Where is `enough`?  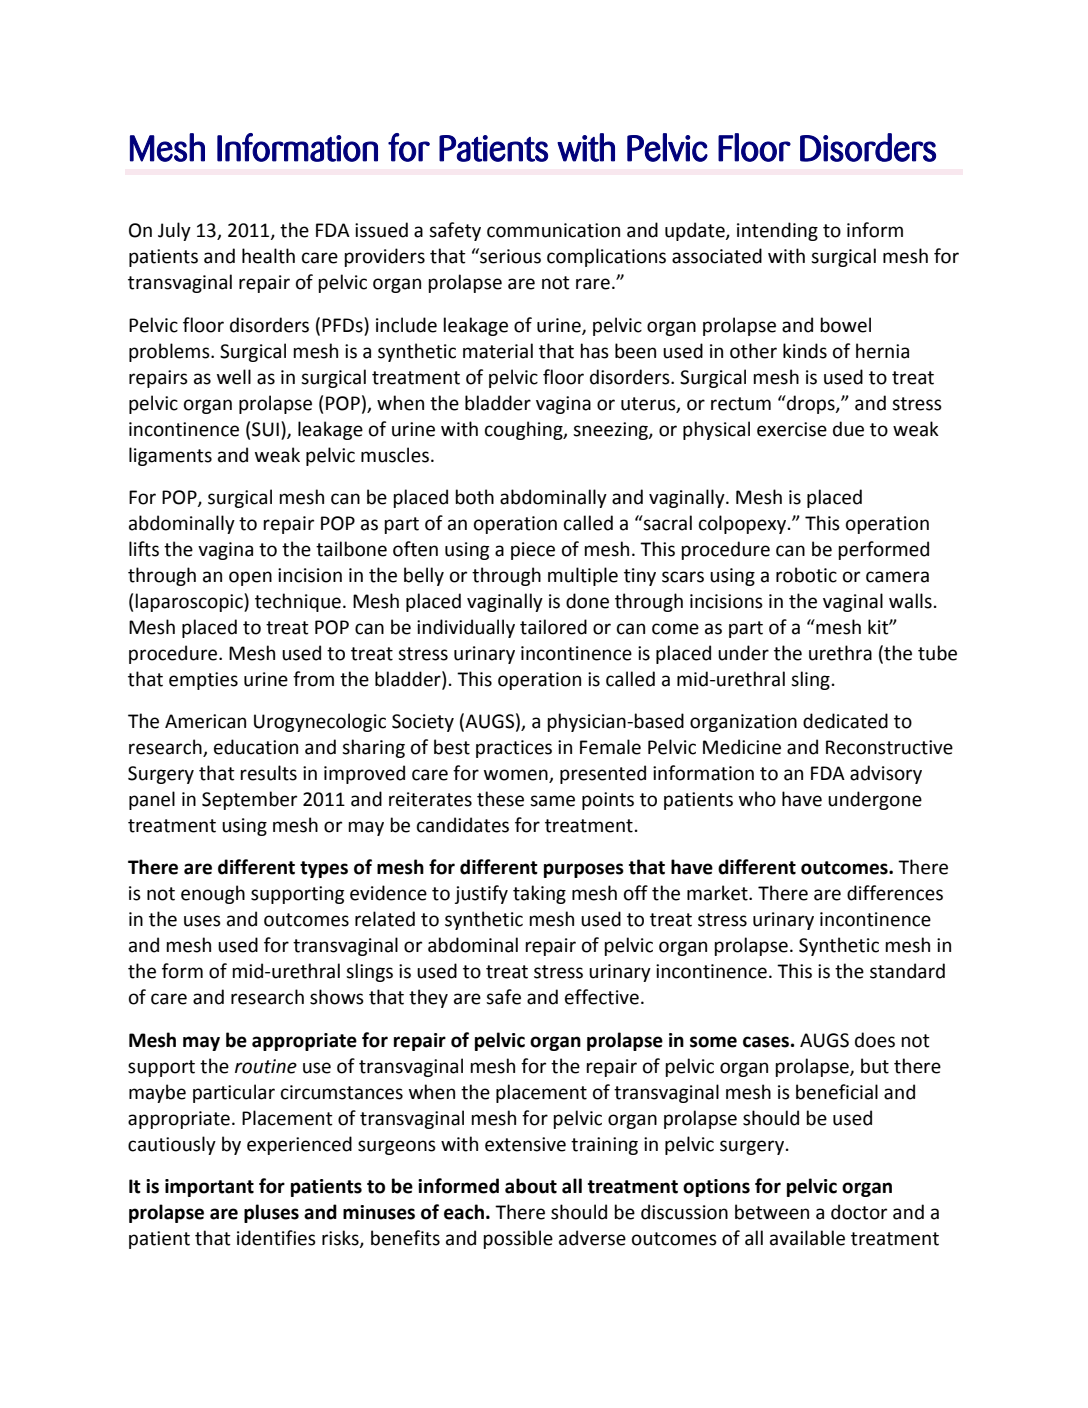 enough is located at coordinates (213, 894).
